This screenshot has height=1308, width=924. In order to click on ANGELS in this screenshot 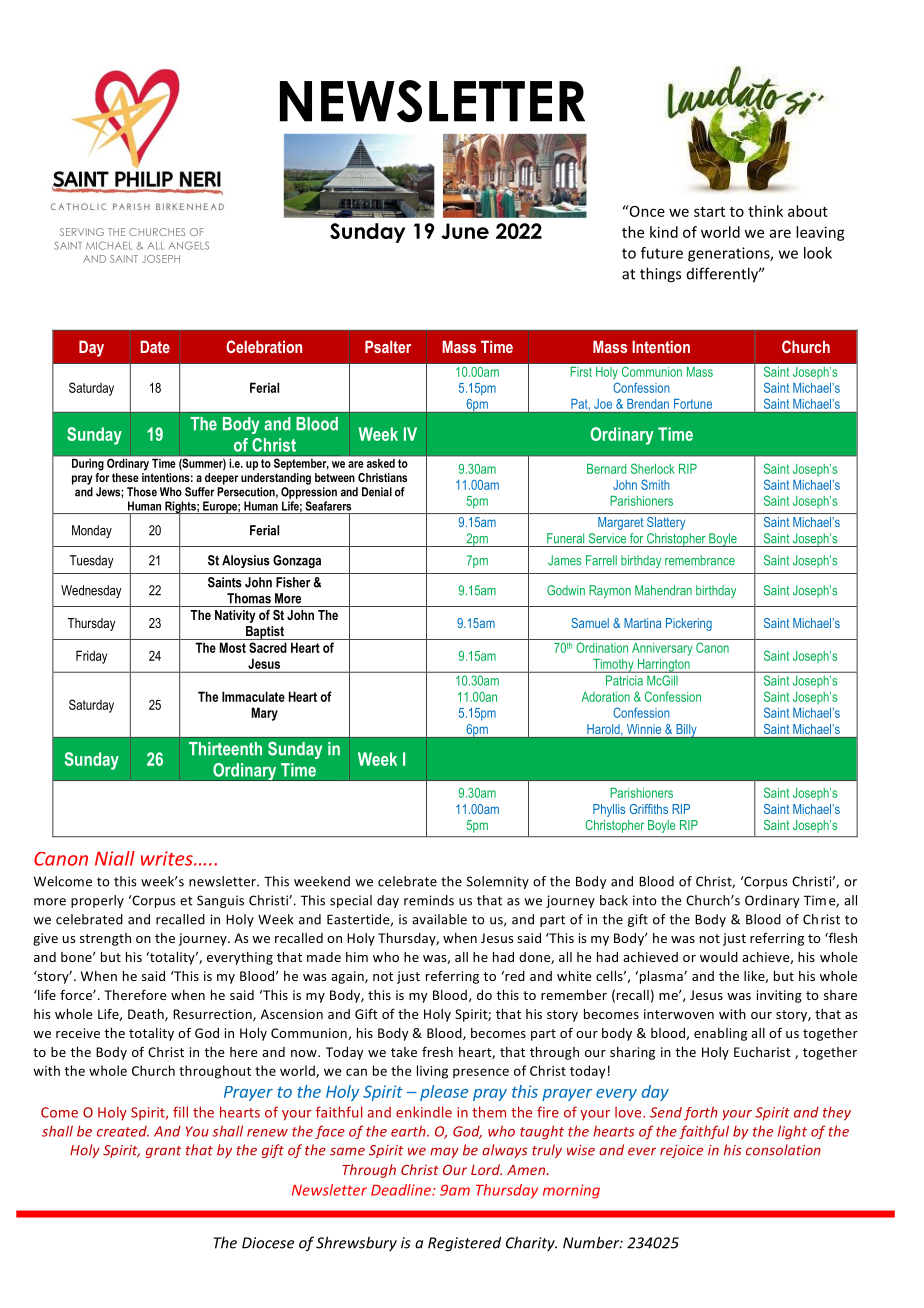, I will do `click(189, 245)`.
